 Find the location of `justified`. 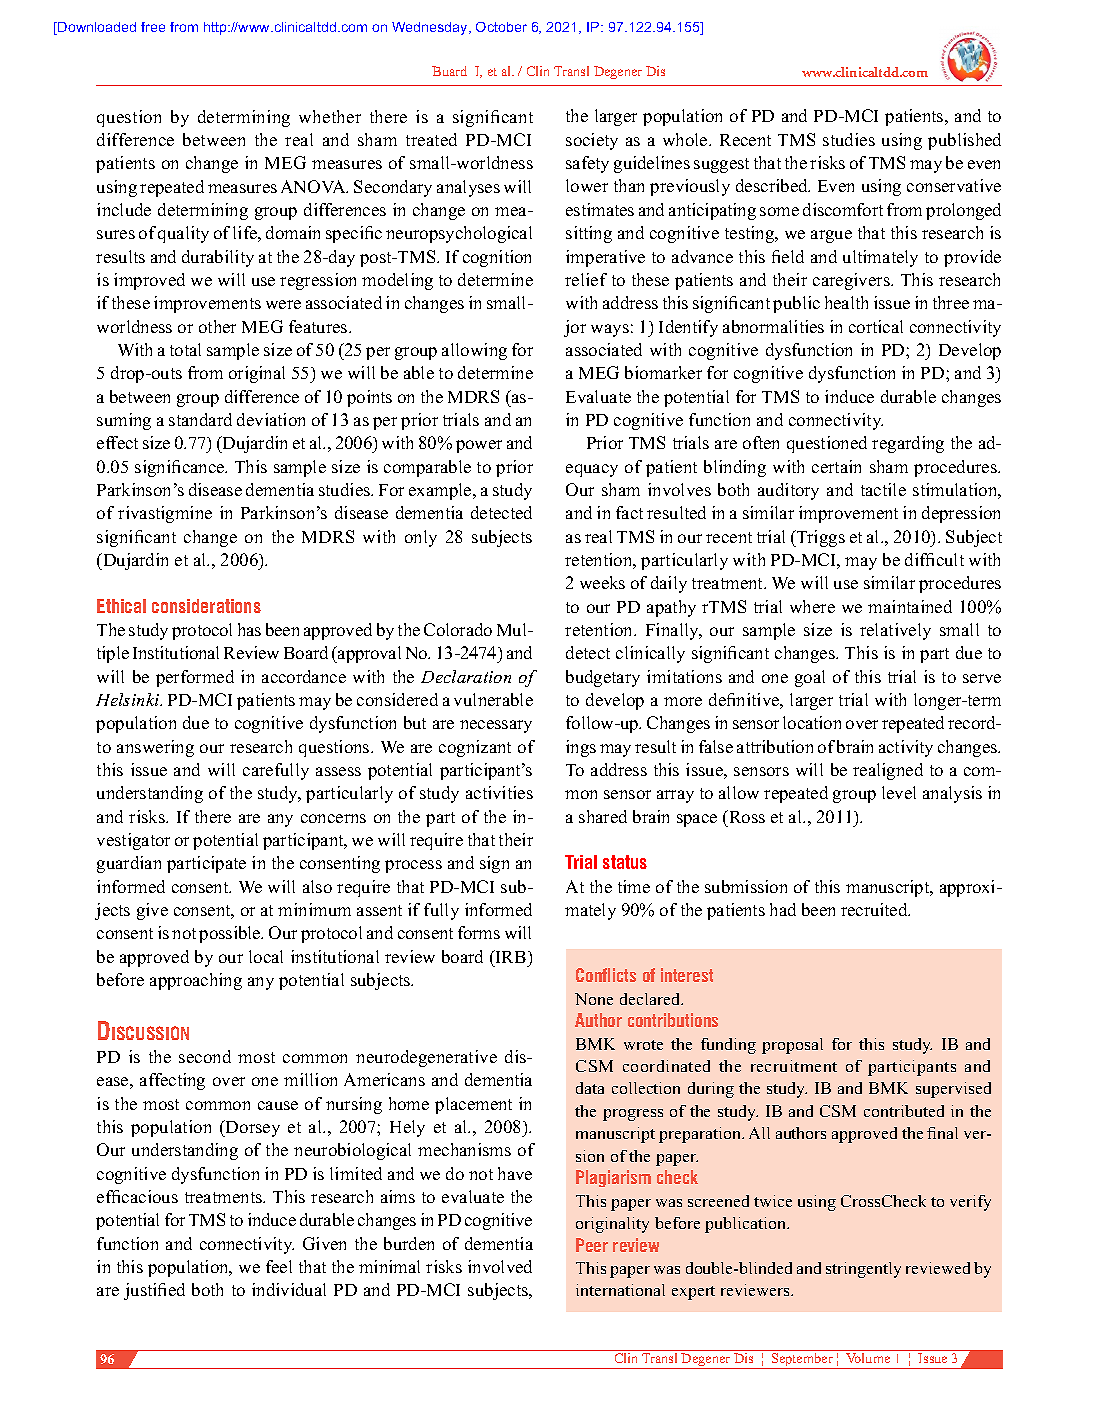

justified is located at coordinates (154, 1291).
